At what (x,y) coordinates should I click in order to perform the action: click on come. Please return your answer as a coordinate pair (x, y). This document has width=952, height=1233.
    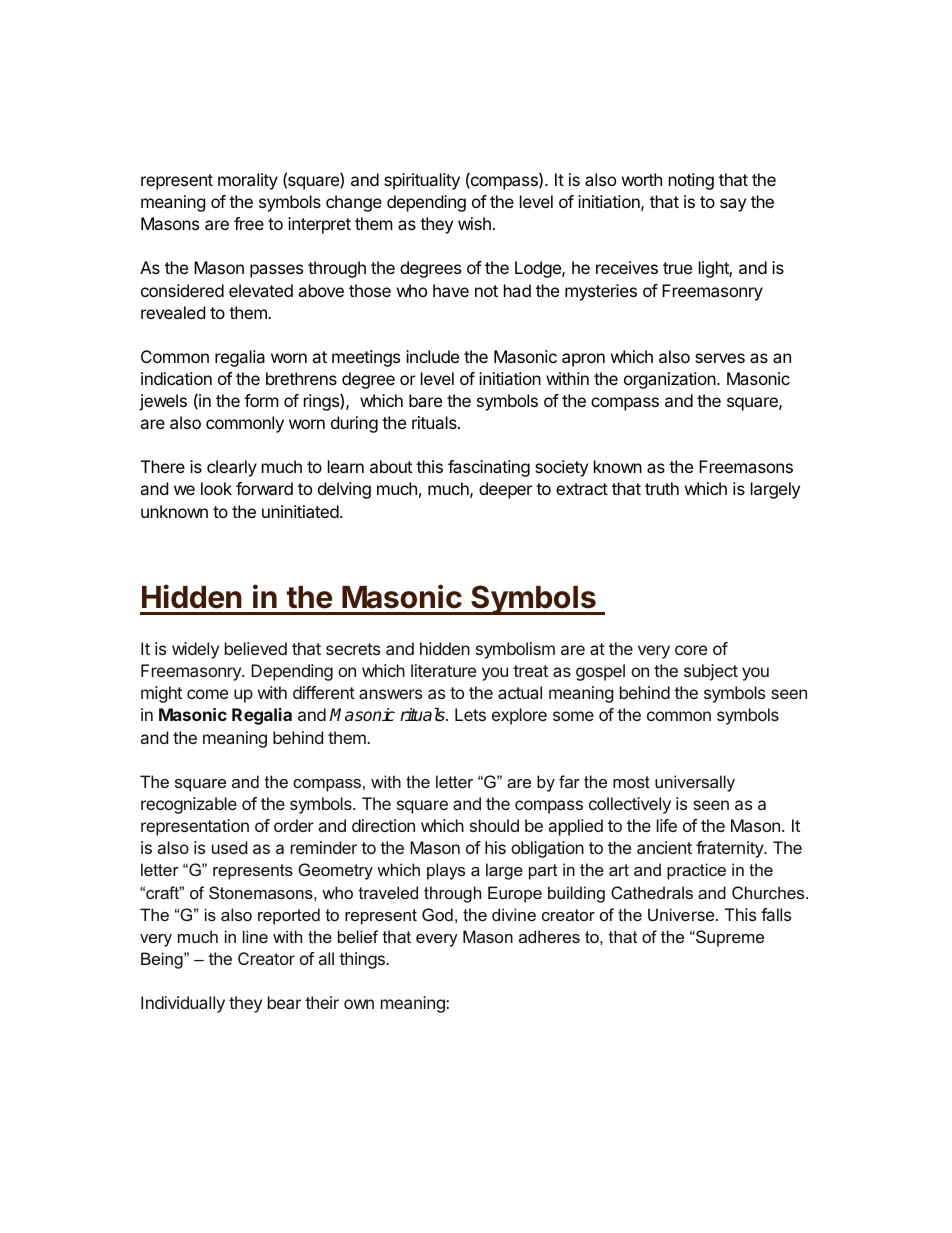
    Looking at the image, I should click on (207, 694).
